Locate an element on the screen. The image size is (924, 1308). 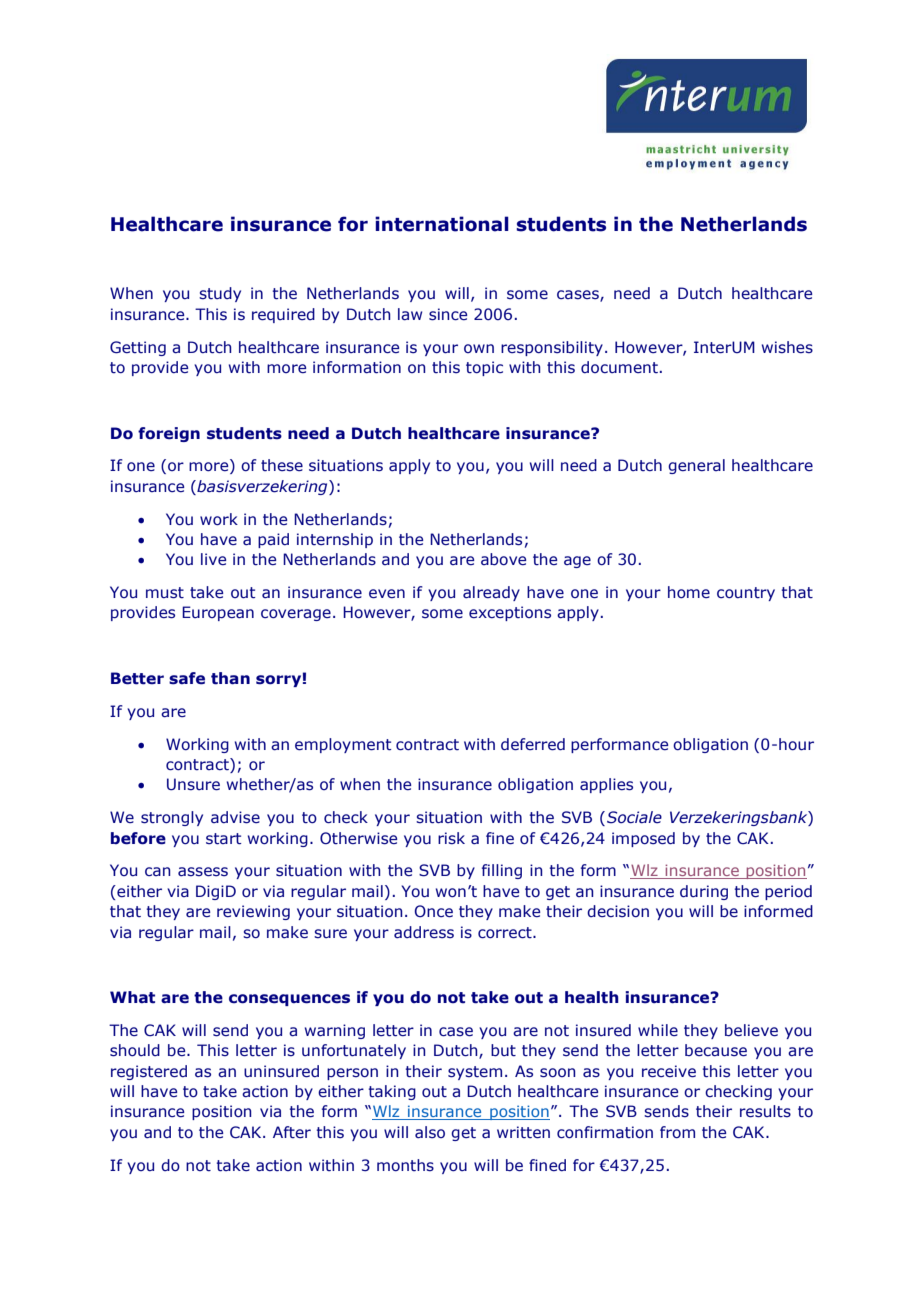
international is located at coordinates (442, 224).
